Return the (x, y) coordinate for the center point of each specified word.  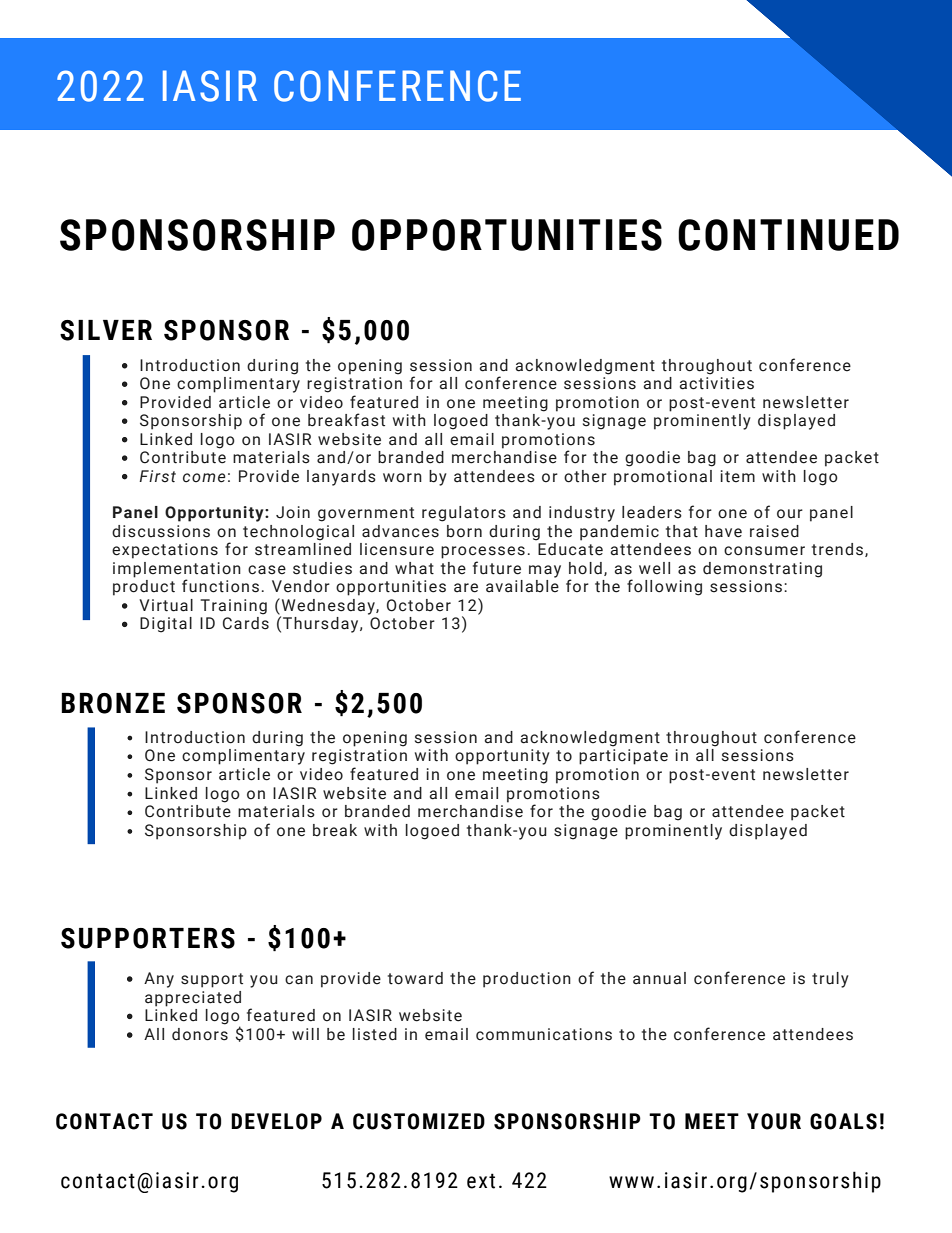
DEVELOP (276, 1121)
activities (716, 383)
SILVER (106, 330)
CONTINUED (788, 235)
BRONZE (113, 703)
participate (623, 757)
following (664, 587)
